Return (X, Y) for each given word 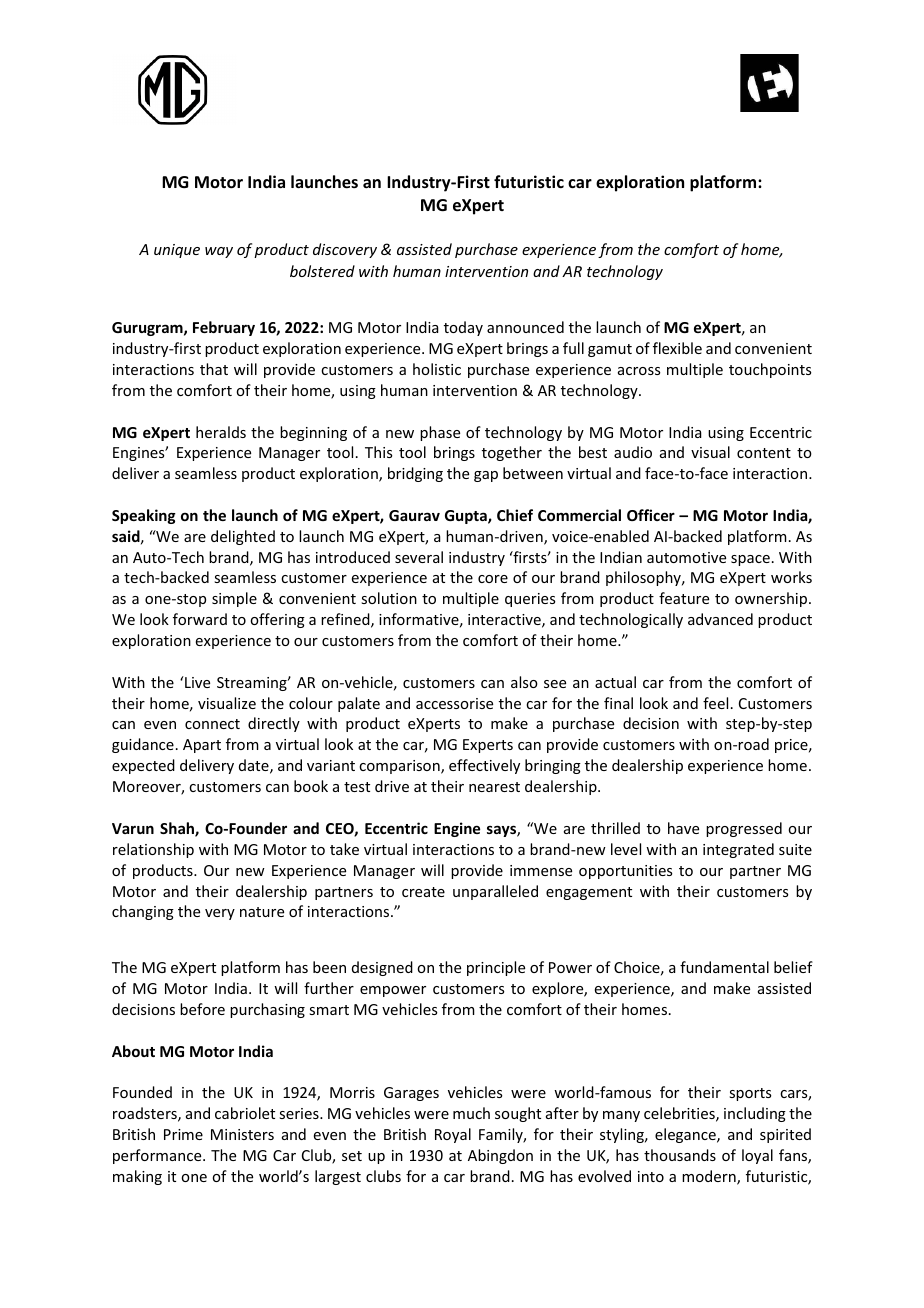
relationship (153, 850)
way (219, 252)
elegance (686, 1135)
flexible (677, 348)
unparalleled (495, 892)
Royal (453, 1135)
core (493, 579)
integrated (738, 850)
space (750, 560)
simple (234, 599)
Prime (183, 1134)
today (463, 328)
